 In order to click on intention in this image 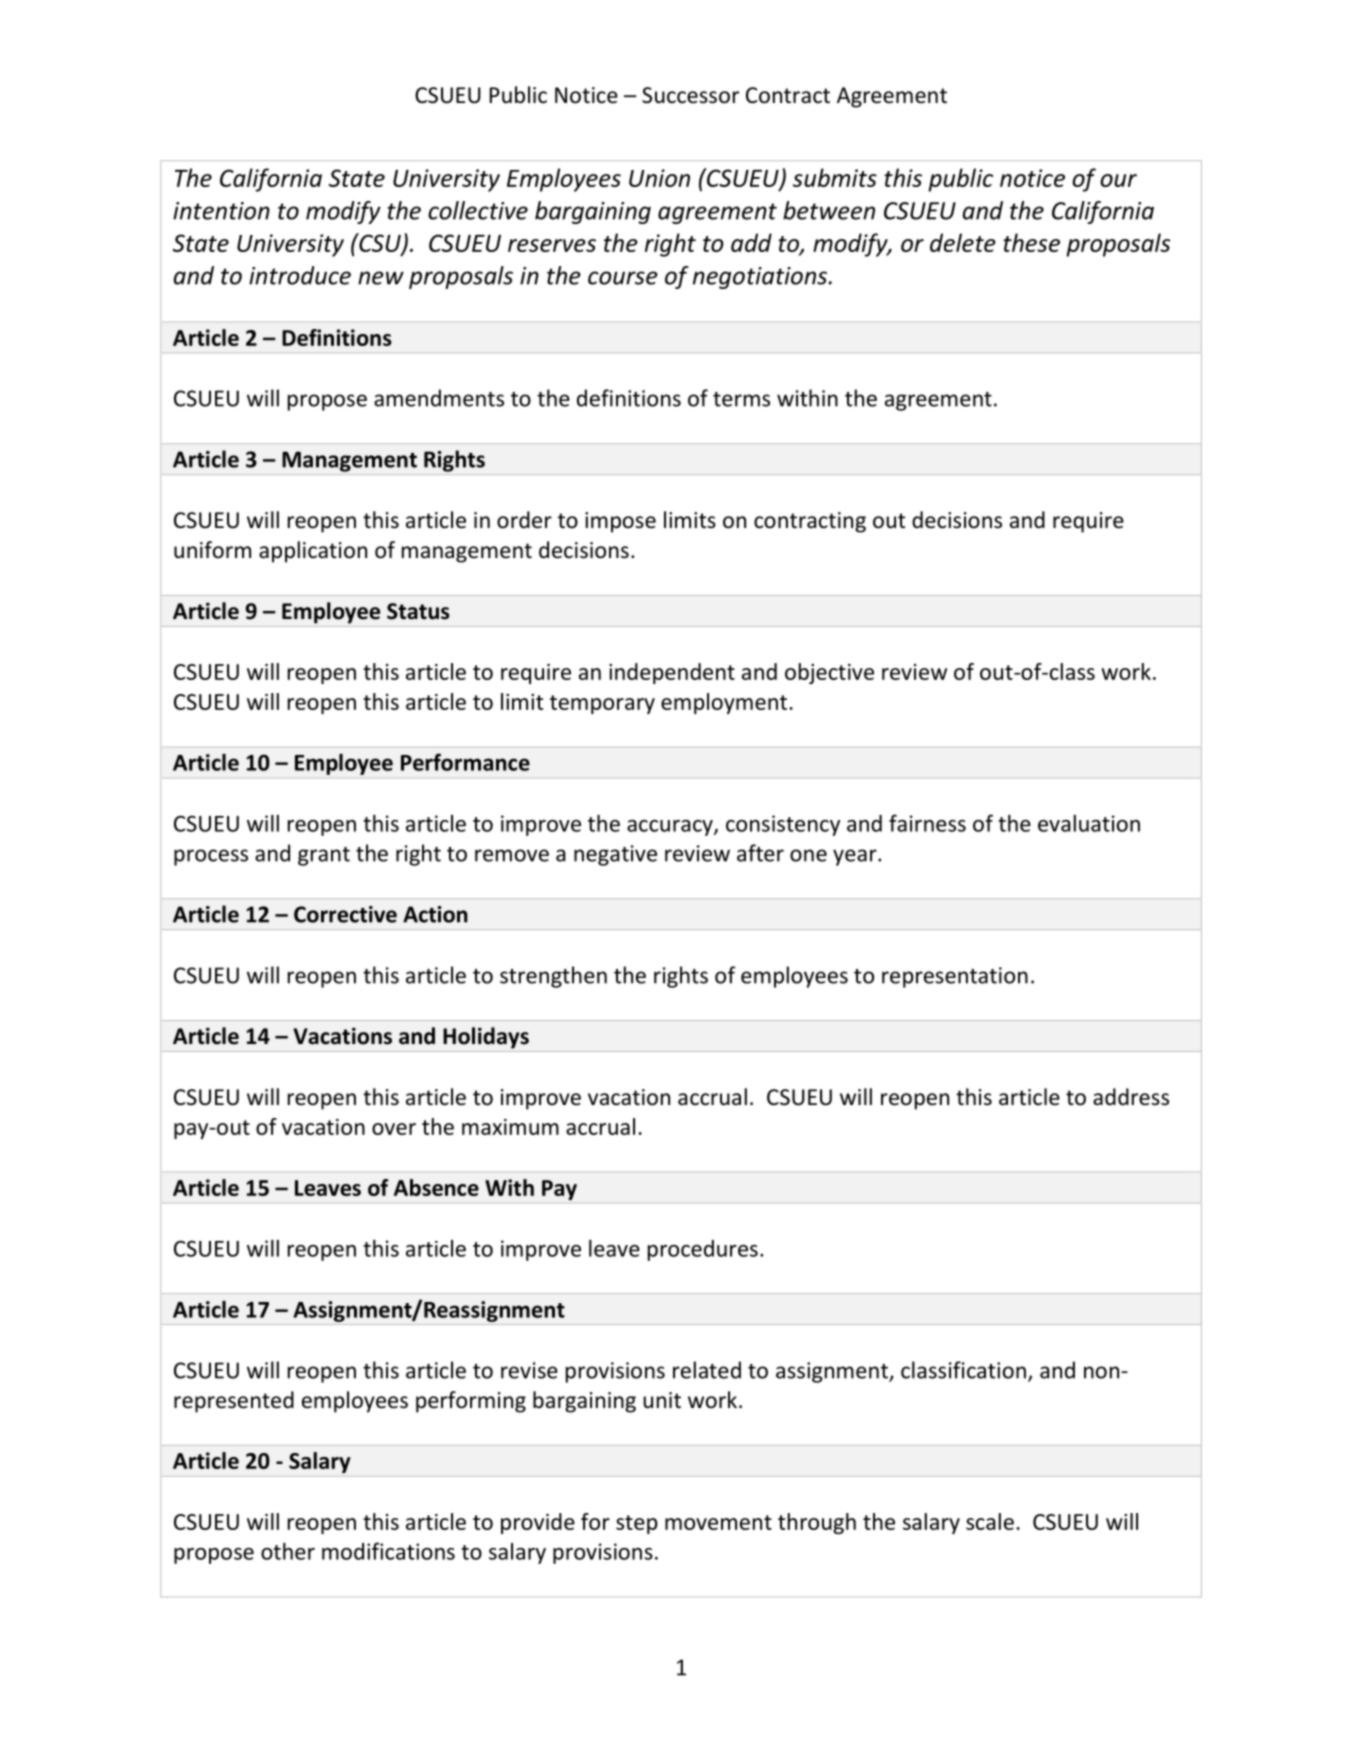, I will do `click(221, 211)`.
